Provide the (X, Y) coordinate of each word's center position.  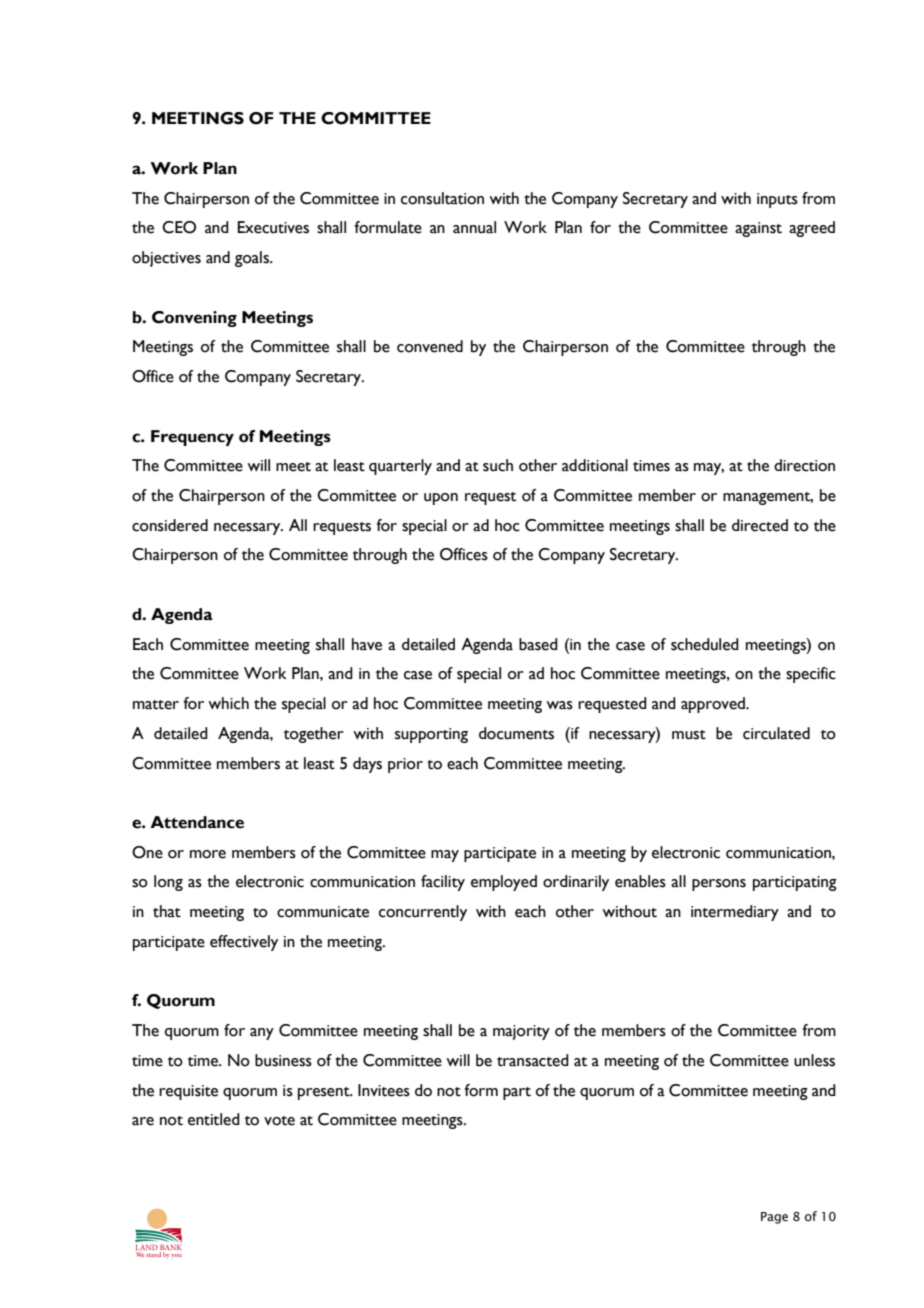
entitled (214, 1119)
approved (714, 705)
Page (774, 1218)
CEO (179, 227)
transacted (533, 1060)
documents (516, 733)
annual (474, 227)
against (758, 229)
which (228, 703)
